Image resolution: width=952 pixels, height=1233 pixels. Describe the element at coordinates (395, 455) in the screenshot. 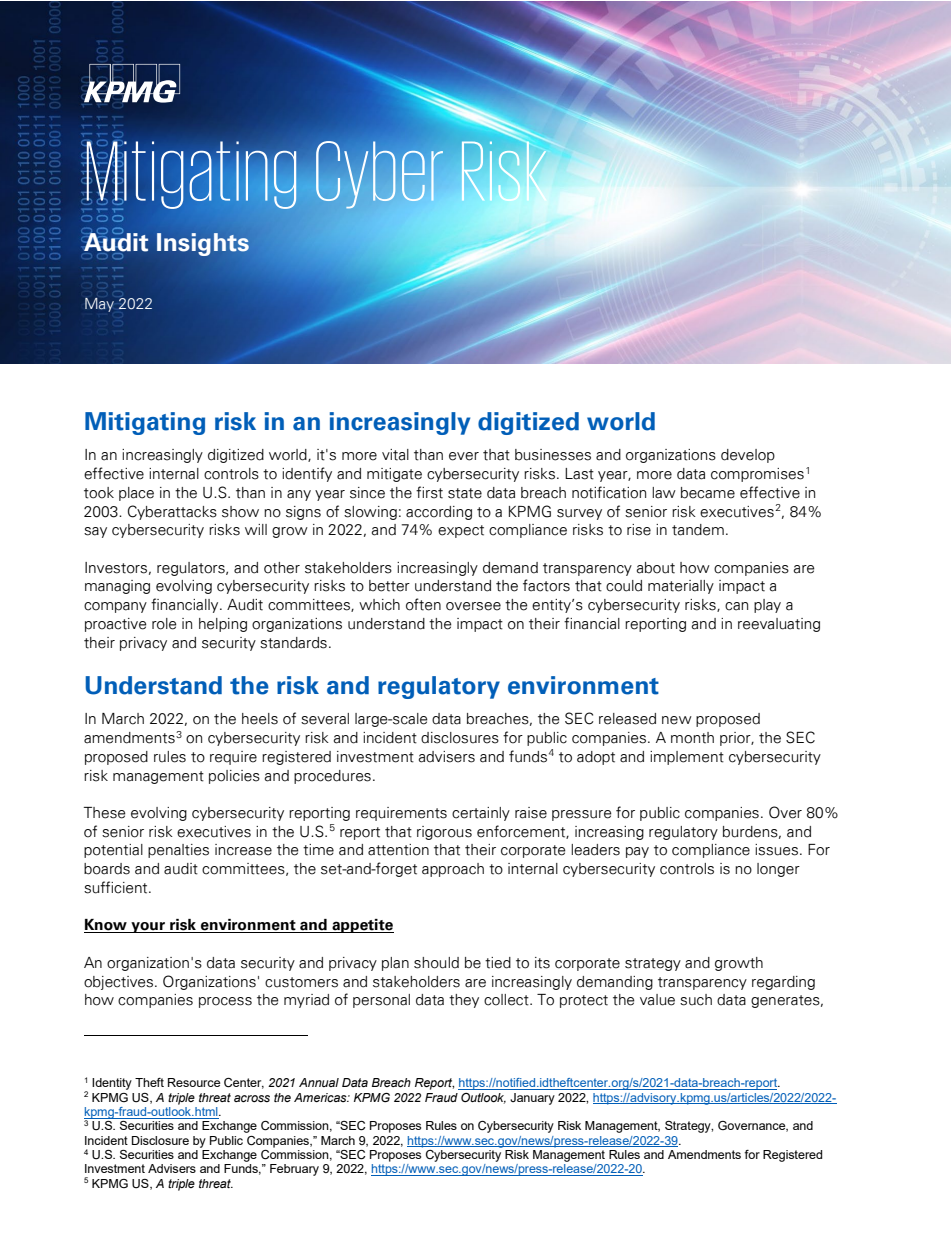

I see `vital` at that location.
